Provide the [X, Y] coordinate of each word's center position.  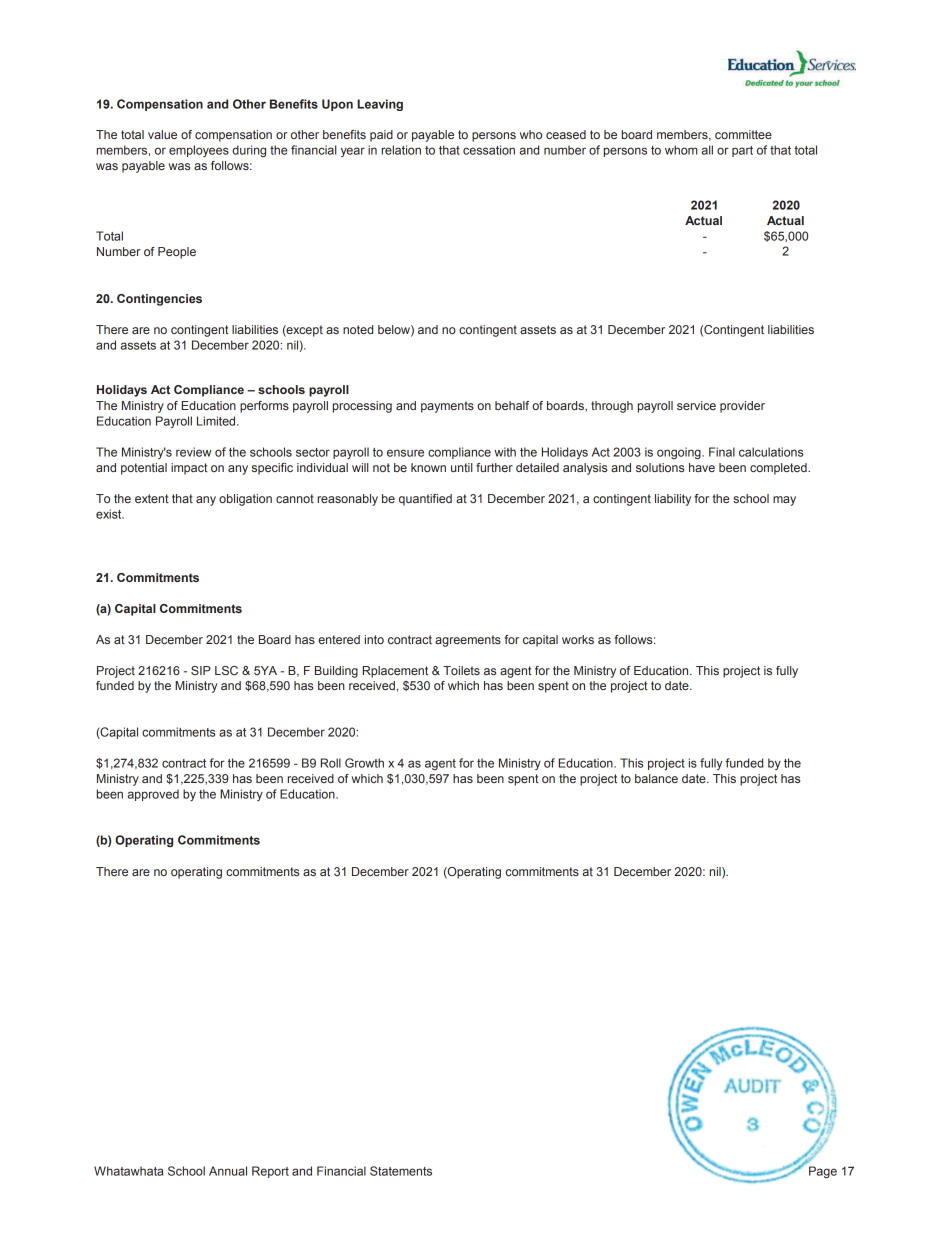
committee [743, 134]
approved [153, 795]
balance [656, 778]
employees [199, 151]
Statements [401, 1171]
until [462, 467]
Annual [228, 1171]
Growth [364, 763]
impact [189, 469]
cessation [489, 150]
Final [722, 452]
